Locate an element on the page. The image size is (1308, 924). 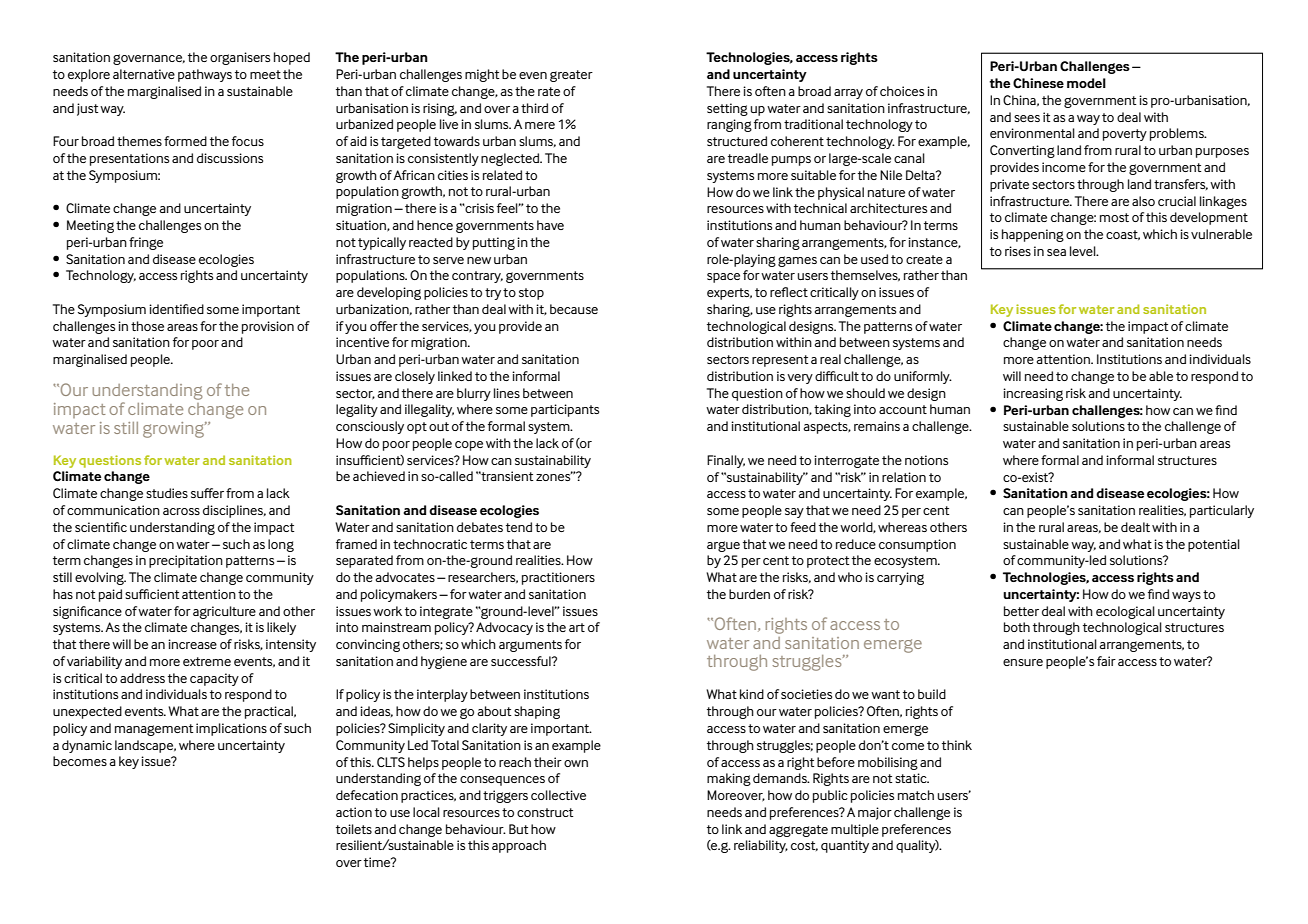
model is located at coordinates (1086, 83).
